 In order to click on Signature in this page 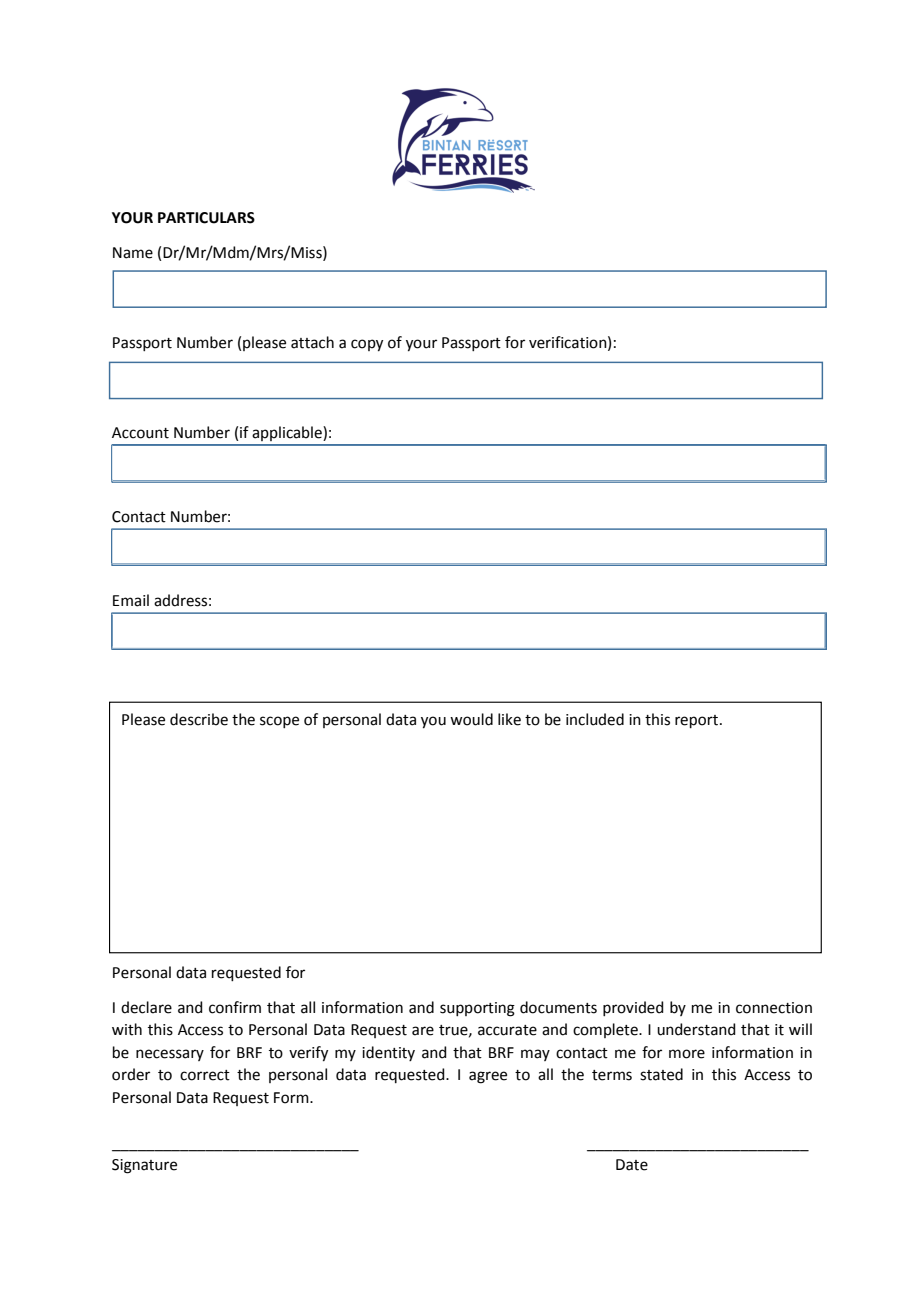, I will do `click(144, 1166)`.
